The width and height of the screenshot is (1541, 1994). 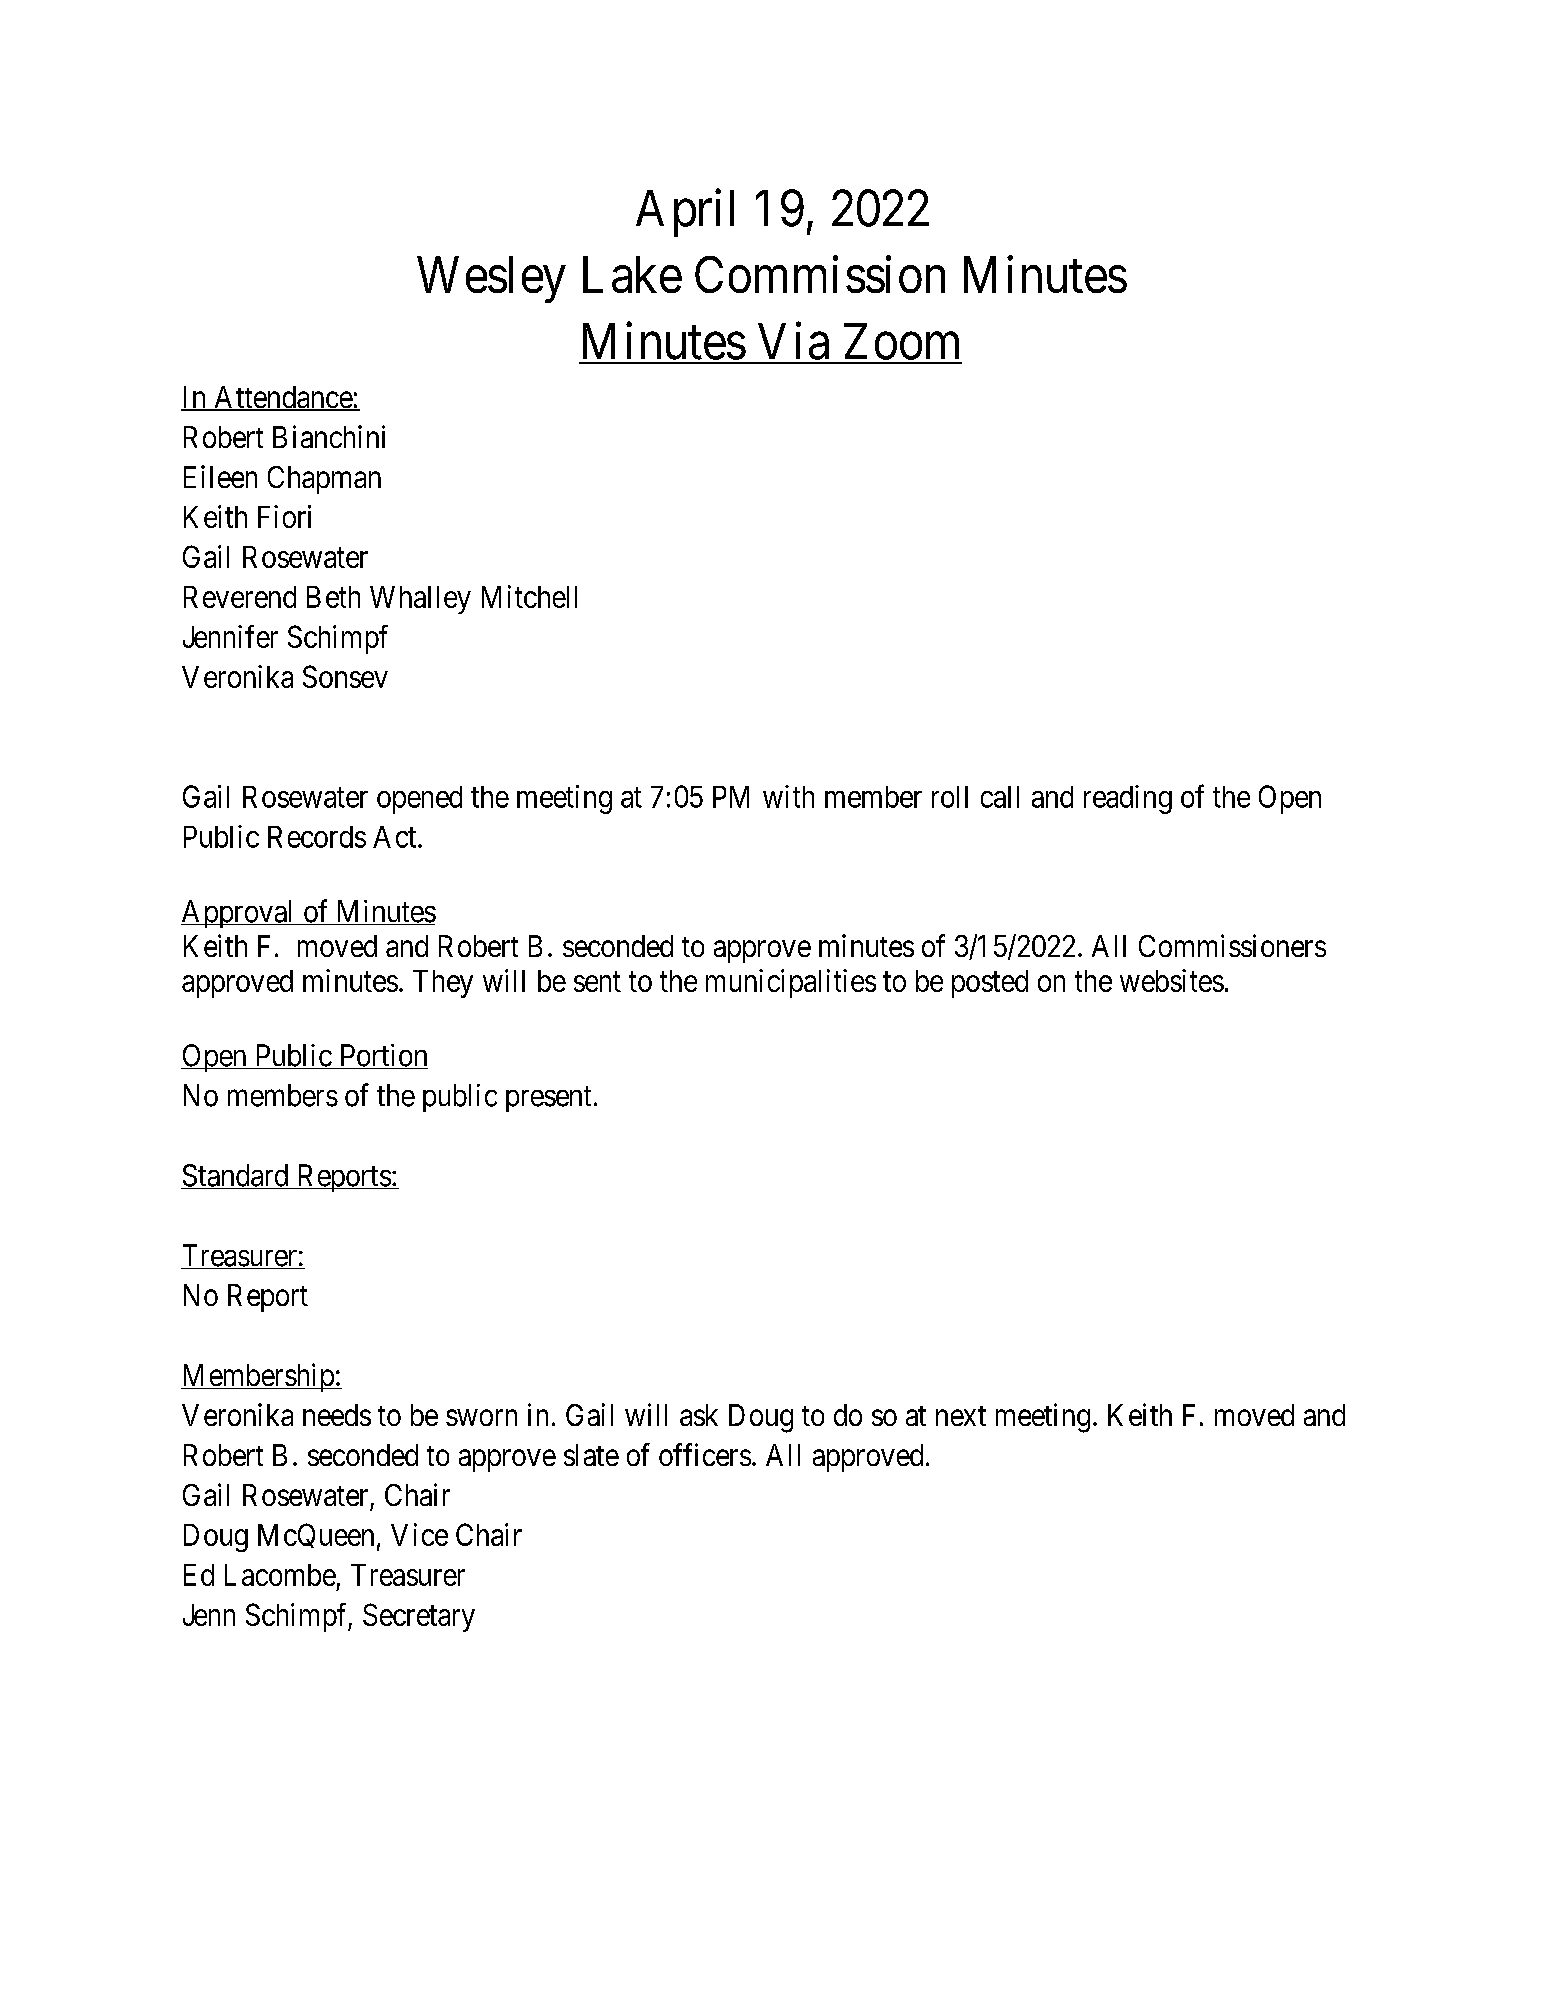 I want to click on Lacombe, so click(x=280, y=1575).
